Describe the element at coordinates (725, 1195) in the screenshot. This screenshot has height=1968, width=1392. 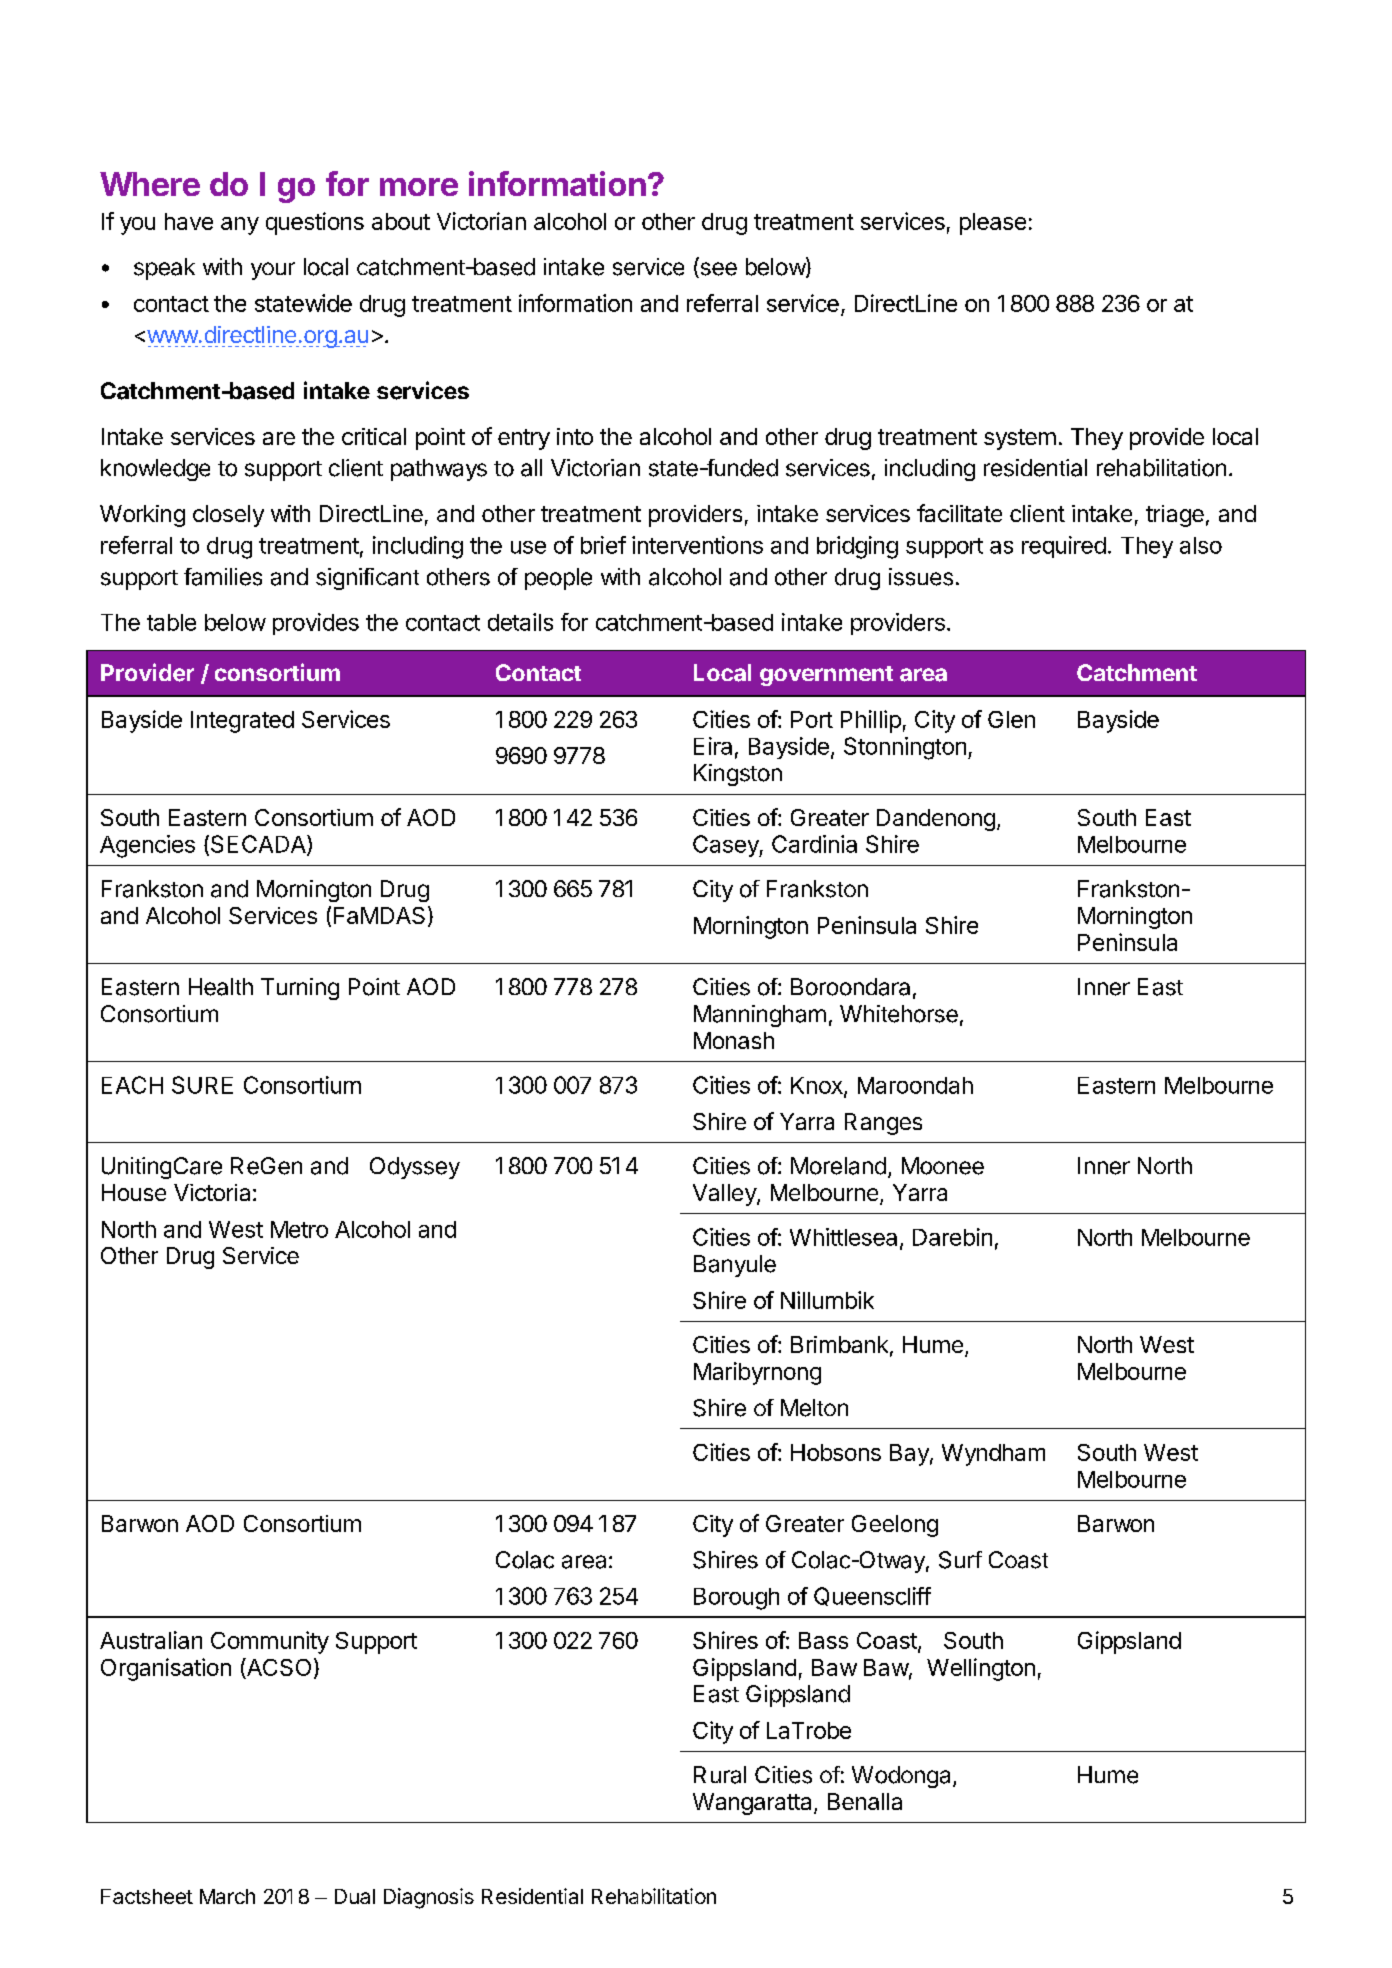
I see `Valley` at that location.
